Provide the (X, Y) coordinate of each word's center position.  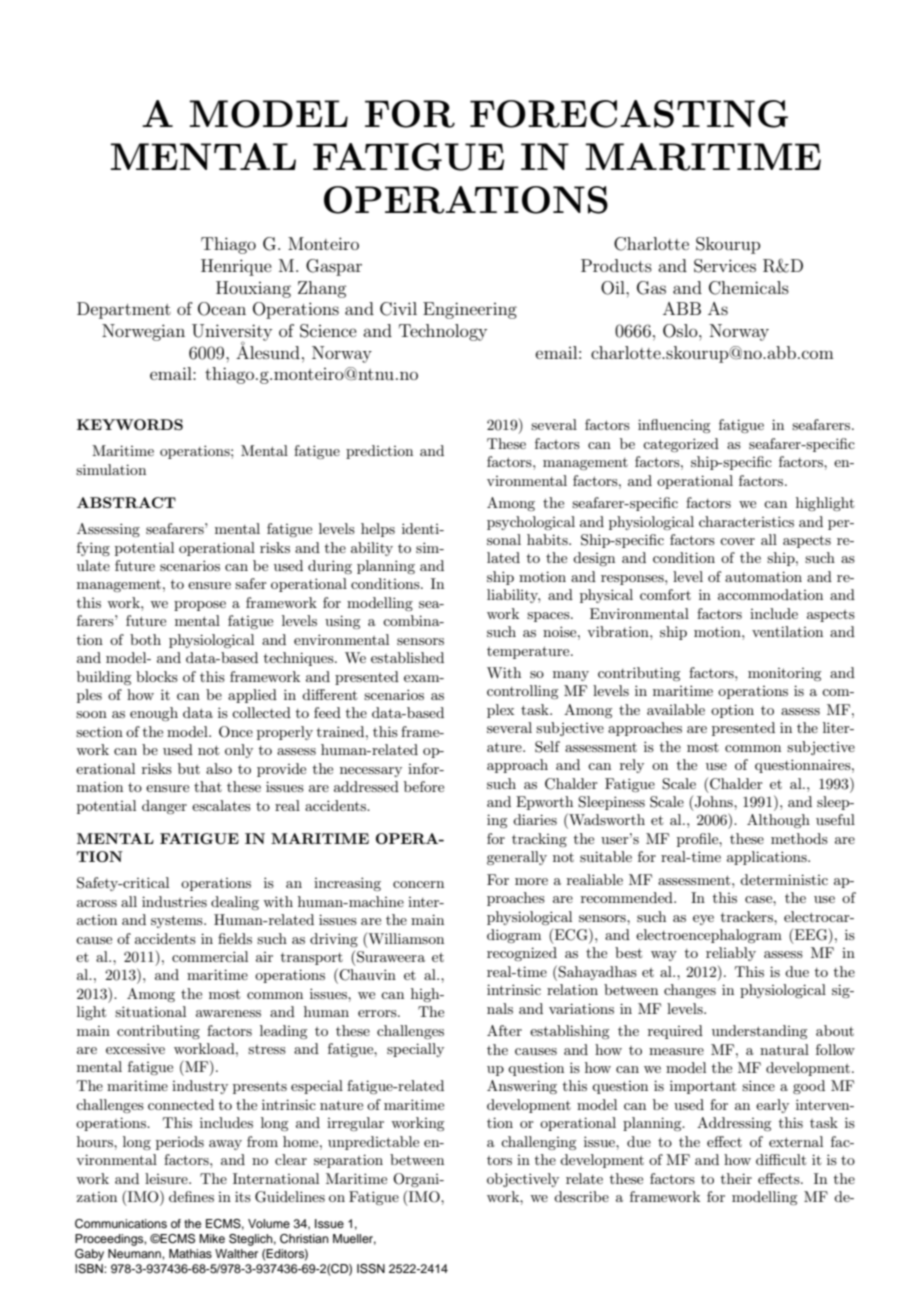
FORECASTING (629, 114)
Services (725, 266)
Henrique (236, 267)
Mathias (190, 1253)
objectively (523, 1180)
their (736, 1178)
